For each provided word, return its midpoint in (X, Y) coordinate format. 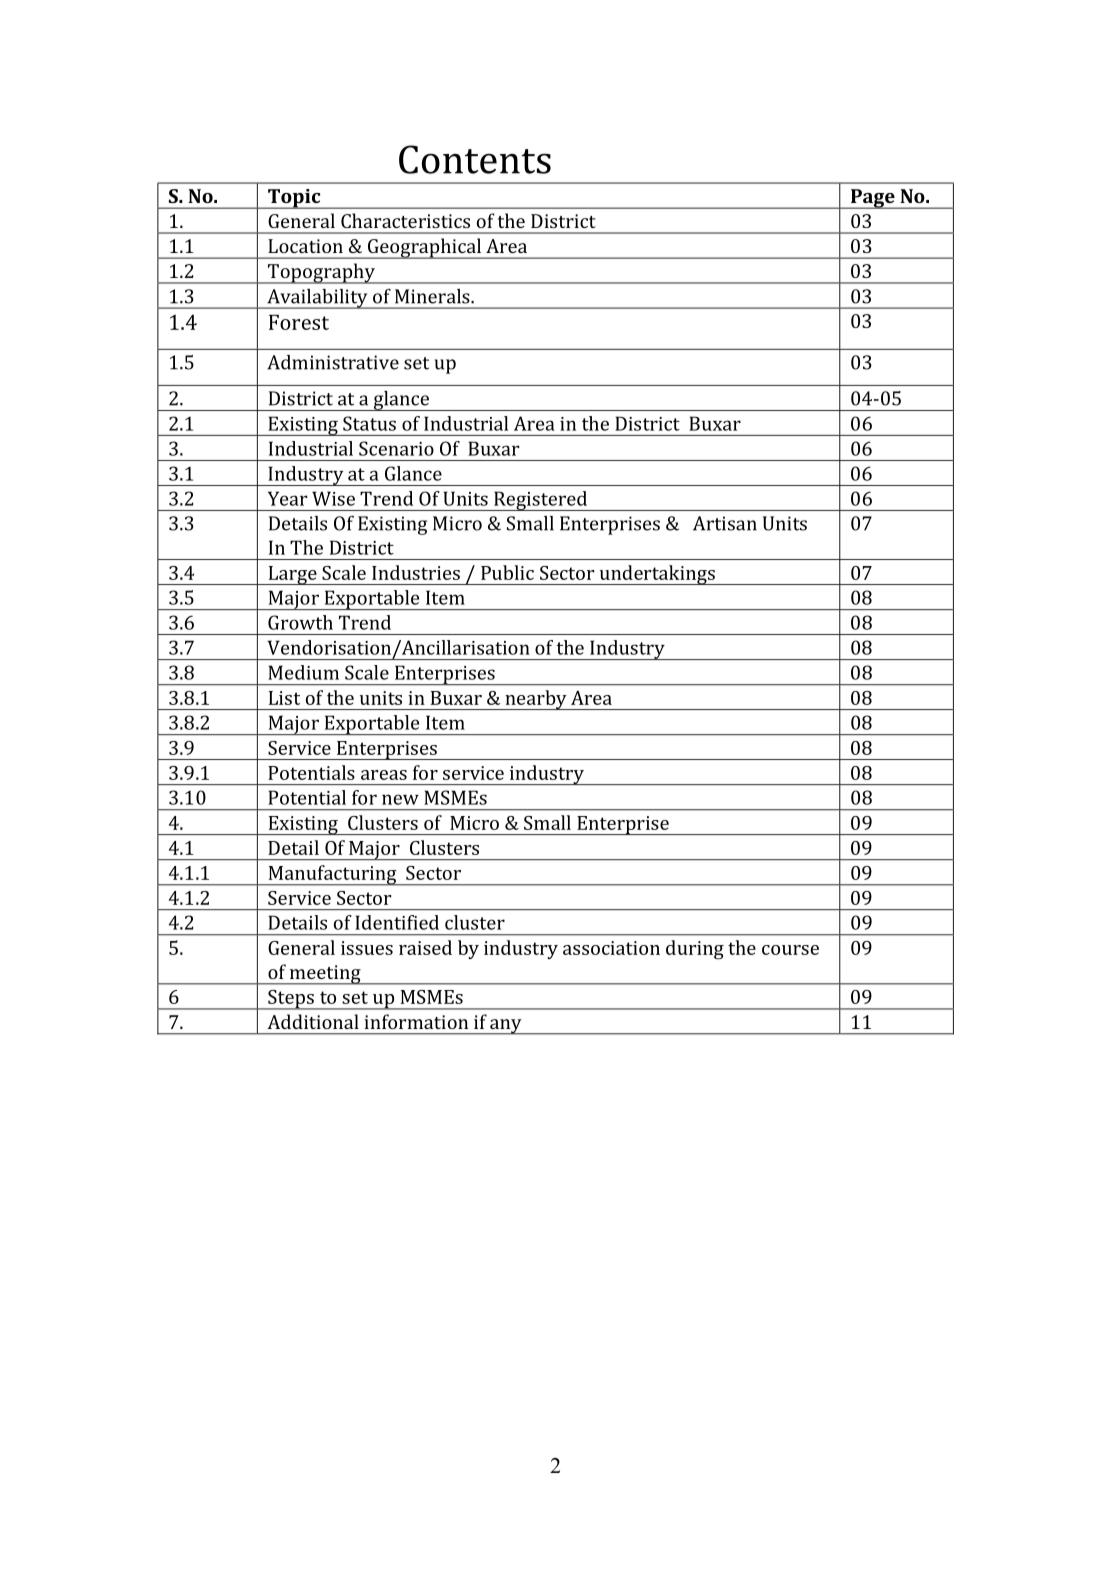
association (611, 948)
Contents (475, 159)
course (790, 950)
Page (872, 199)
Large (292, 575)
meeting (325, 975)
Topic (294, 199)
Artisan (725, 523)
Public (507, 572)
